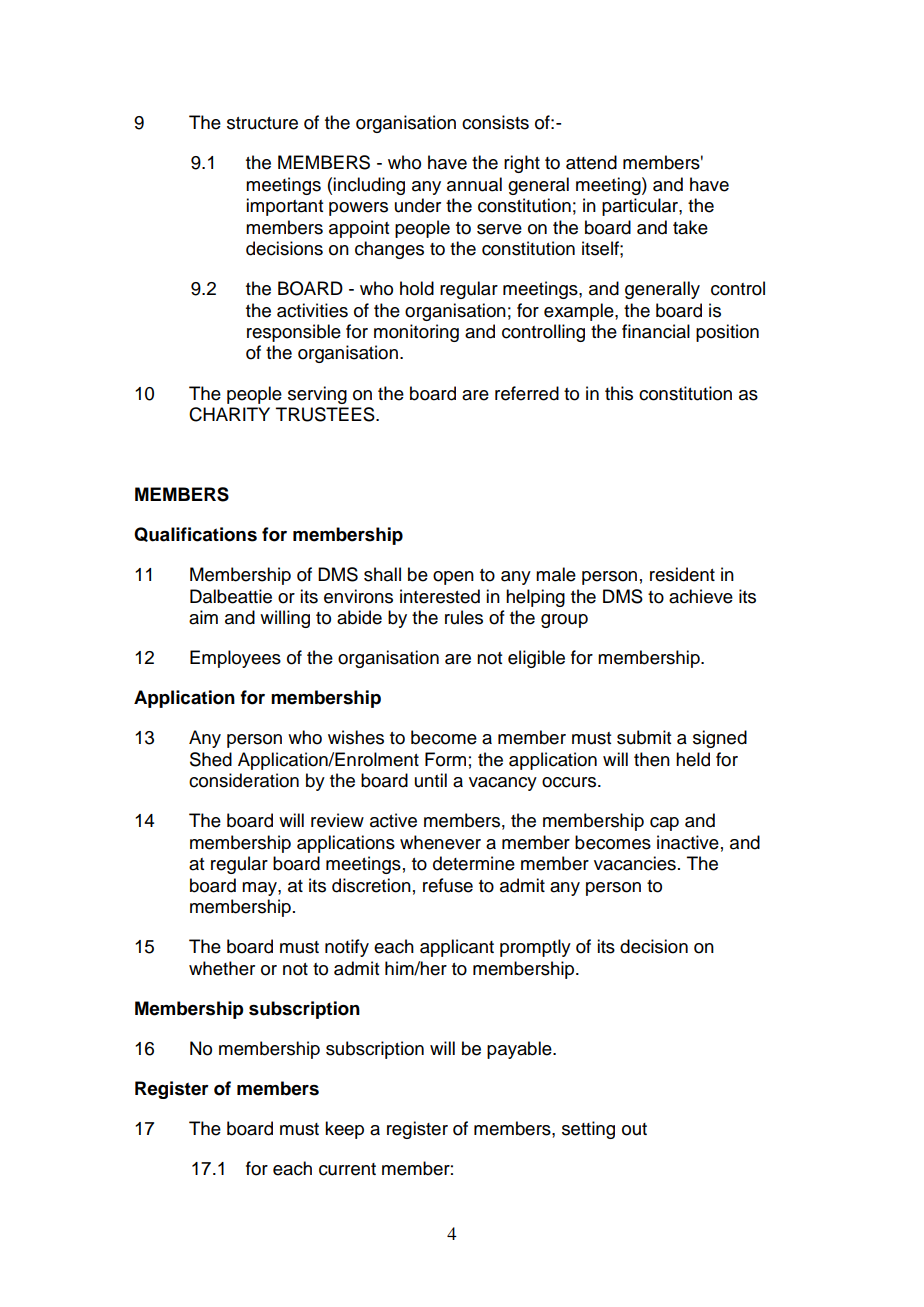 Image resolution: width=924 pixels, height=1307 pixels. What do you see at coordinates (235, 659) in the image?
I see `Employees` at bounding box center [235, 659].
